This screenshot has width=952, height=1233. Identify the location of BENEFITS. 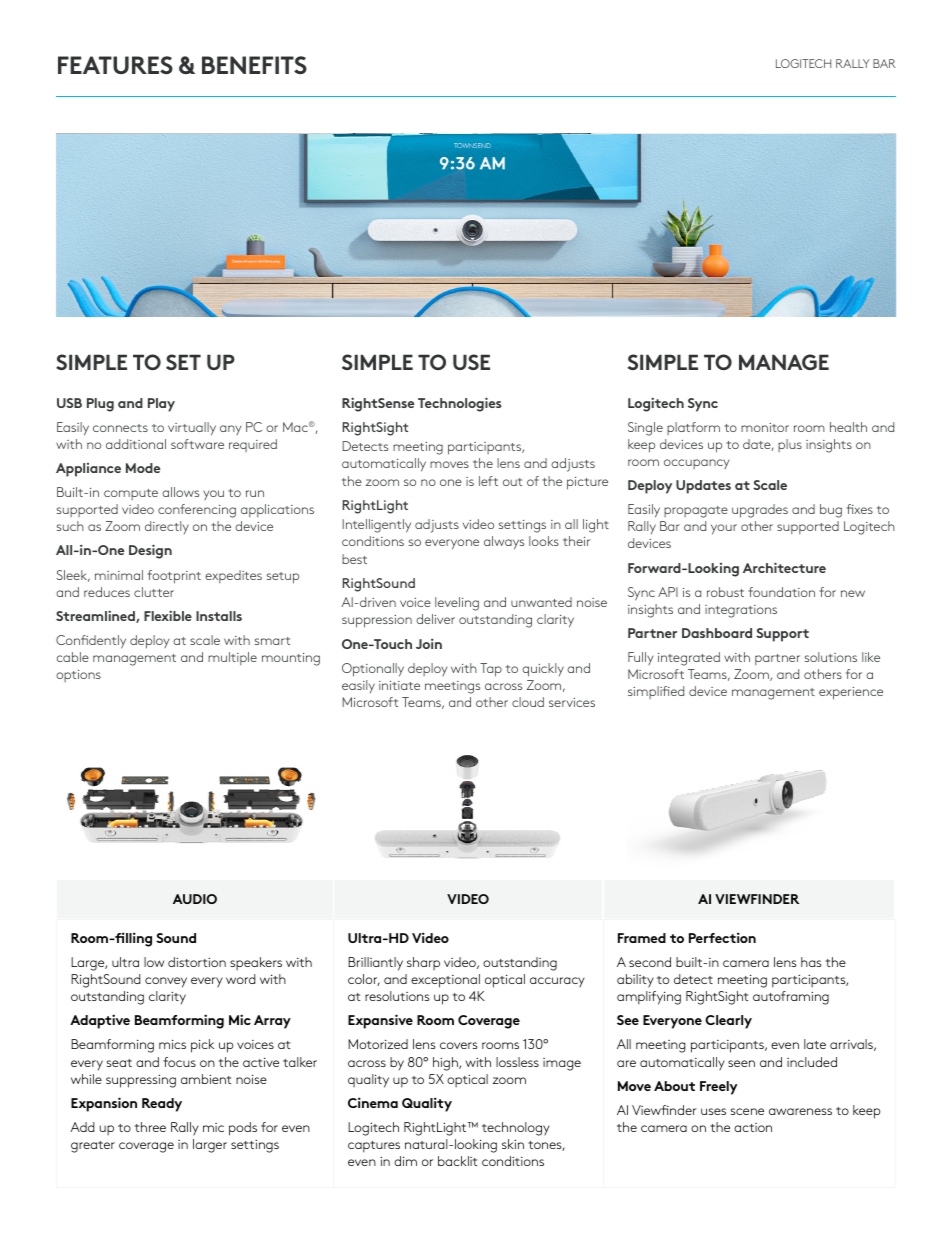
(254, 65).
